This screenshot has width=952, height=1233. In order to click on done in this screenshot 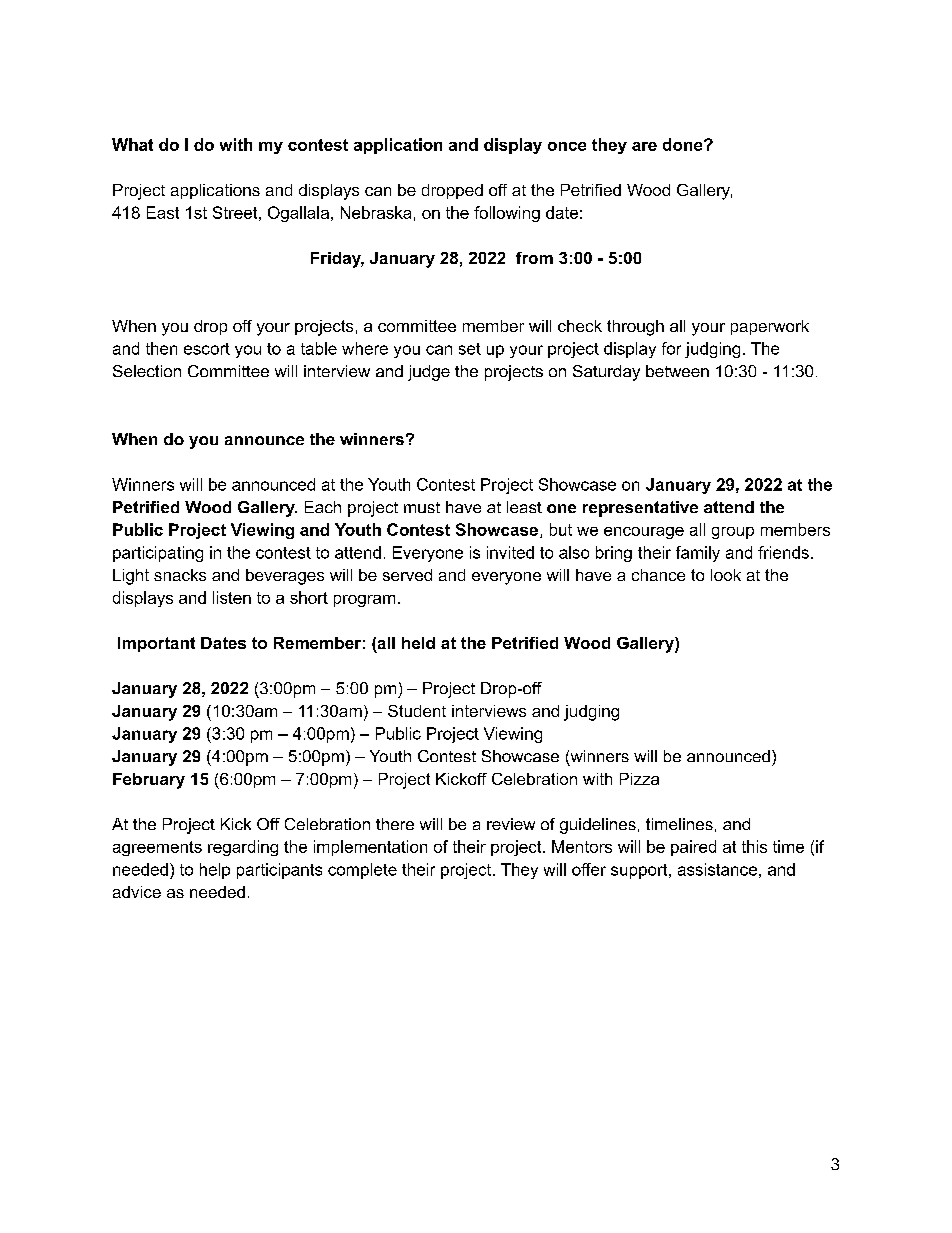, I will do `click(684, 144)`.
